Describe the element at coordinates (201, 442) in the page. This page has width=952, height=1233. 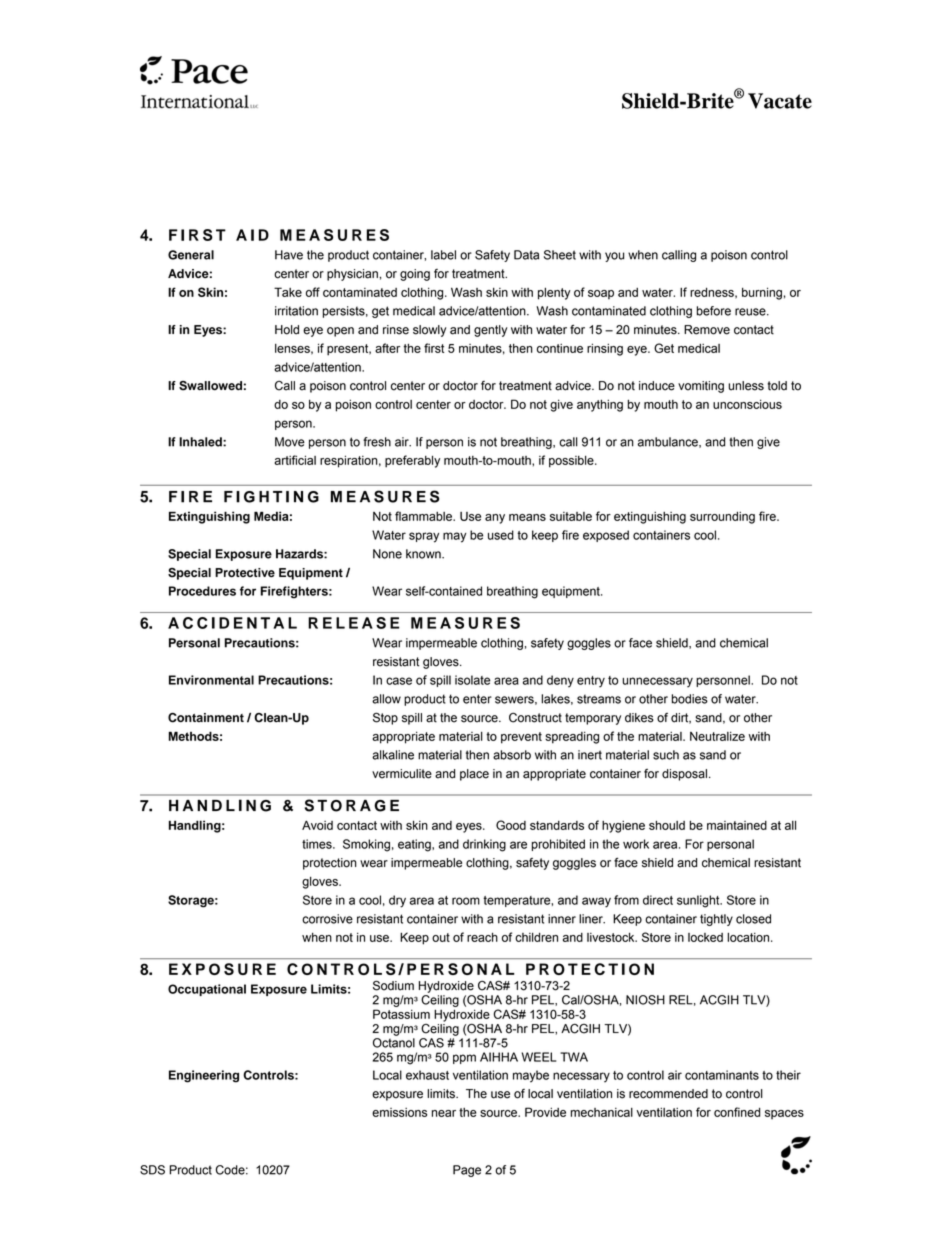
I see `Inhaled` at that location.
